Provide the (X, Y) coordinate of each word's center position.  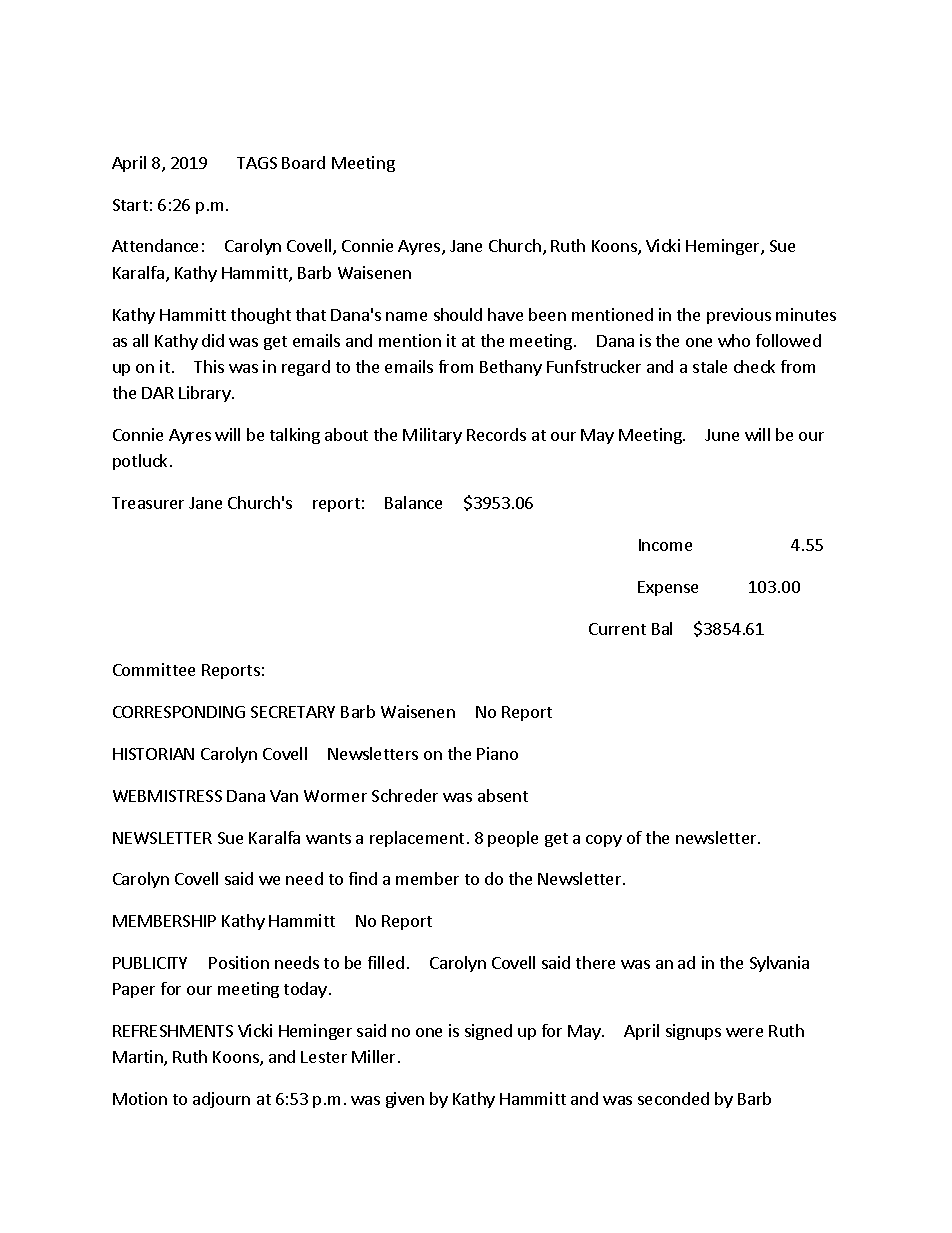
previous (739, 316)
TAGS (257, 163)
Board (303, 162)
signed (488, 1032)
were (744, 1032)
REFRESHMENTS (173, 1031)
